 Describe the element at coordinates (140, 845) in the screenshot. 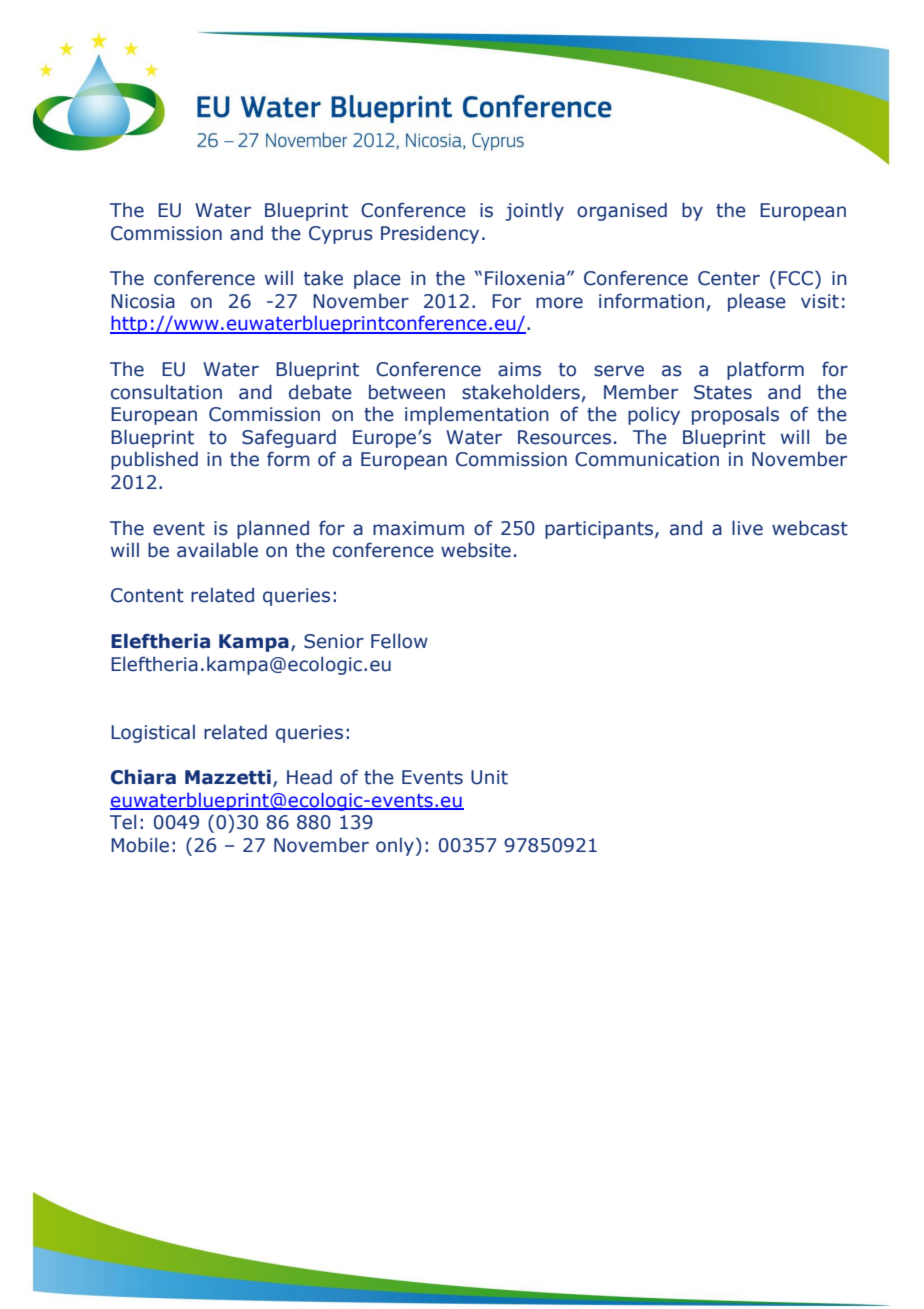

I see `Mobile` at that location.
